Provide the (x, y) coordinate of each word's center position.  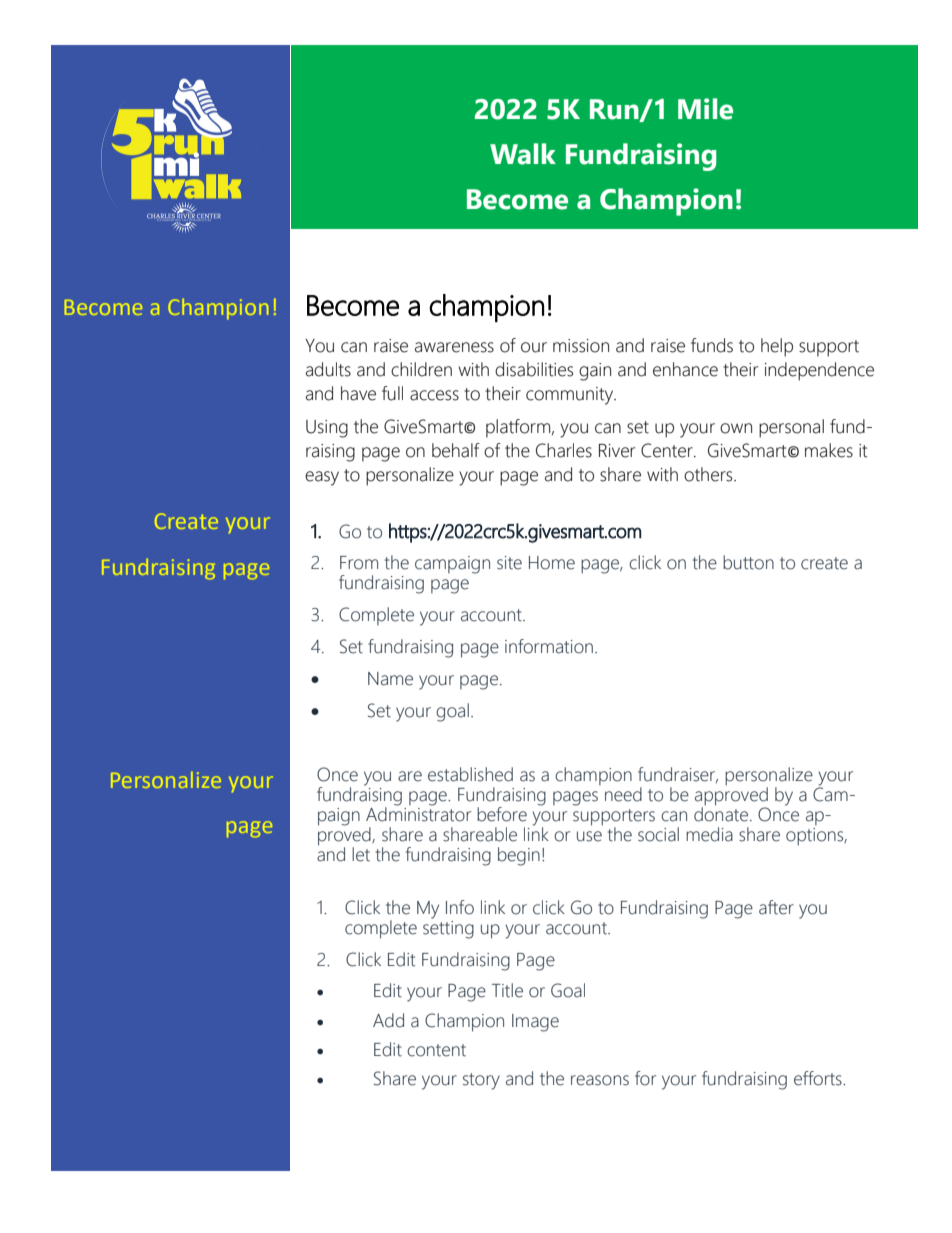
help (777, 347)
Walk (523, 154)
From (359, 563)
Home (552, 563)
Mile (705, 109)
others (709, 474)
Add (388, 1020)
